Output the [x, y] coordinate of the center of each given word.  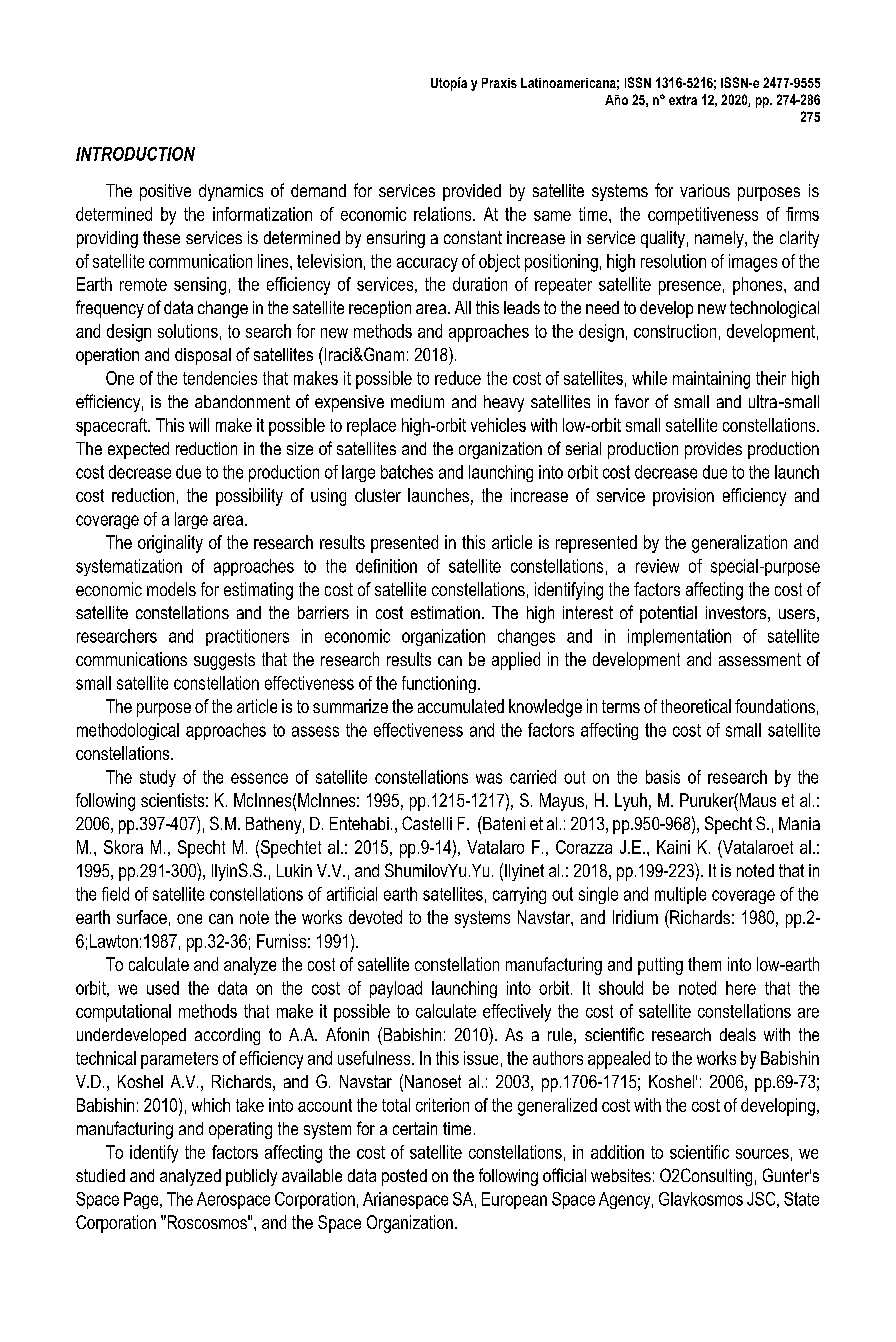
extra [683, 100]
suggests [224, 661]
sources [762, 1154]
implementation [679, 637]
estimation [445, 612]
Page [142, 1200]
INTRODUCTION [135, 154]
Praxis [499, 83]
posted [404, 1177]
